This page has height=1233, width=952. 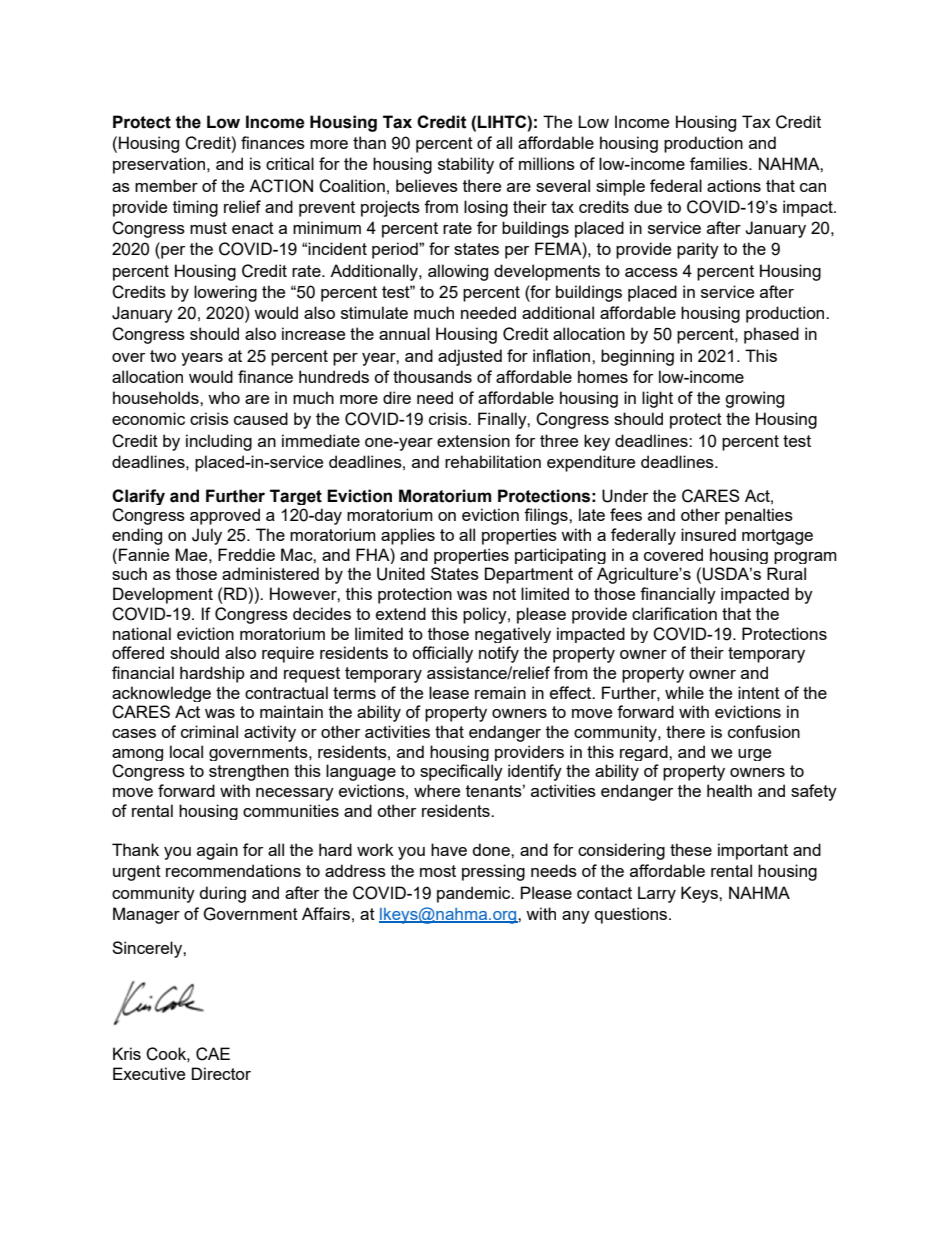 I want to click on timing, so click(x=195, y=208).
